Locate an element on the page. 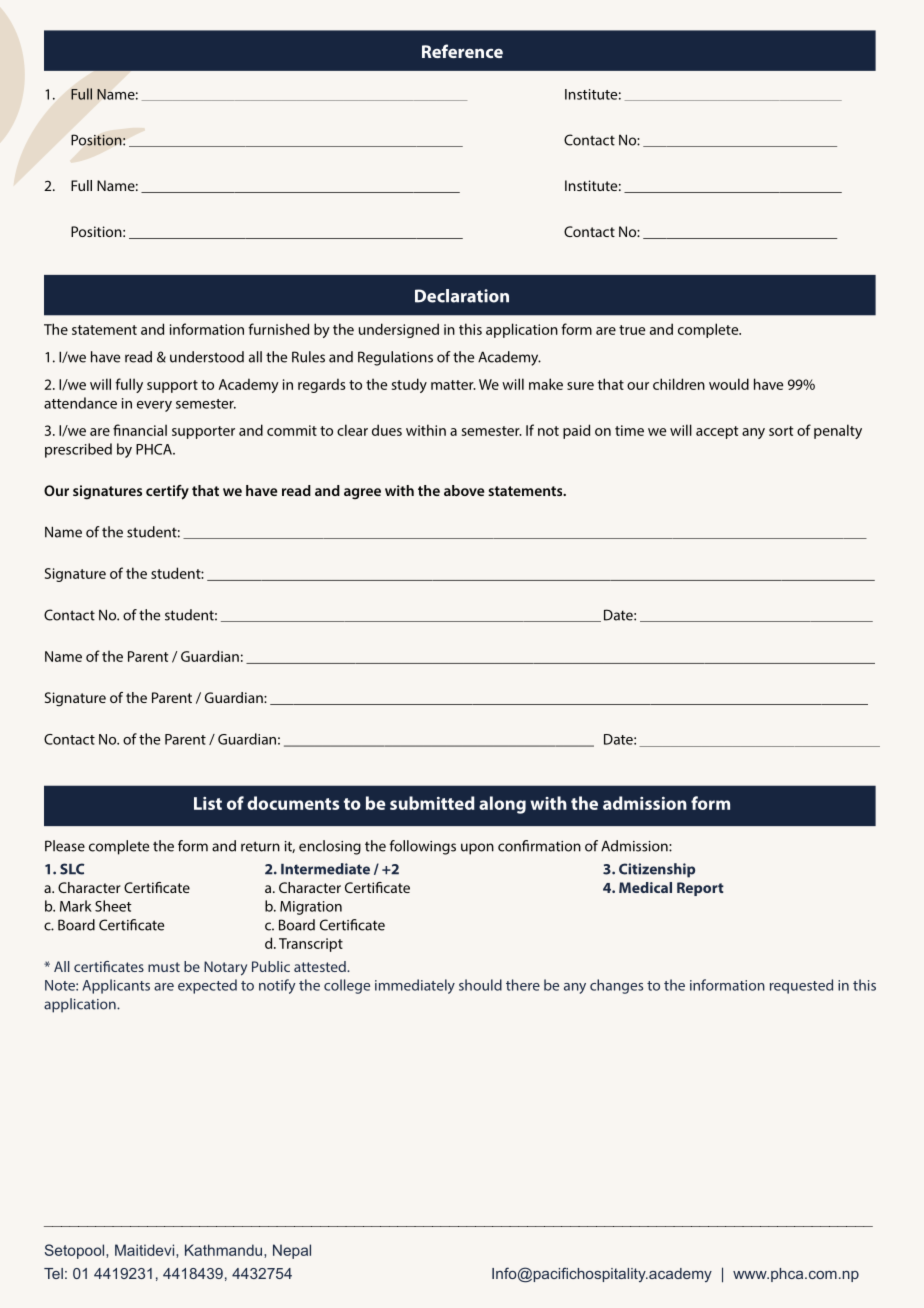  Reference is located at coordinates (462, 51).
